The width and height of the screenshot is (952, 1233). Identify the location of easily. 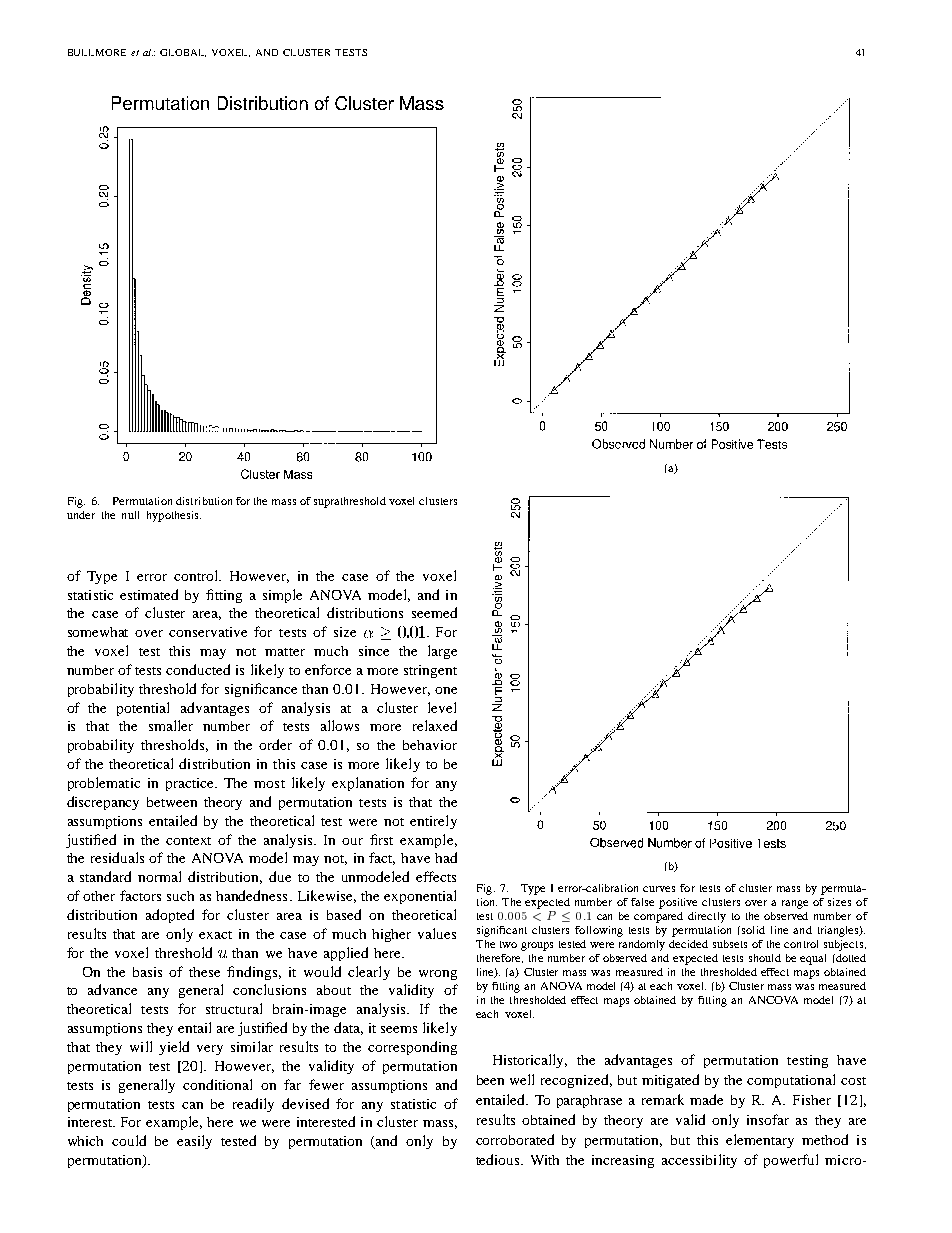
(194, 1142).
